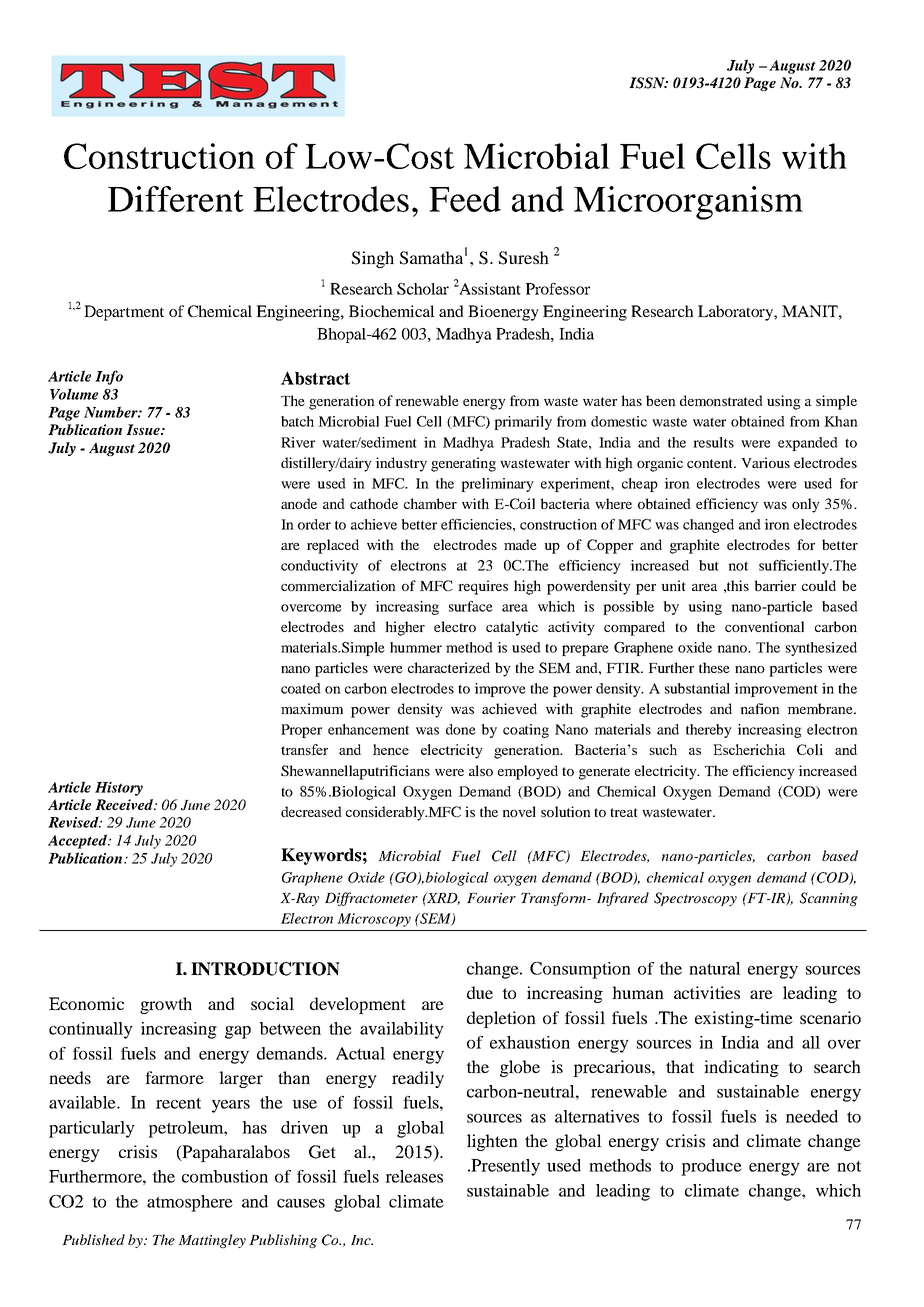  I want to click on Accepted, so click(78, 841).
